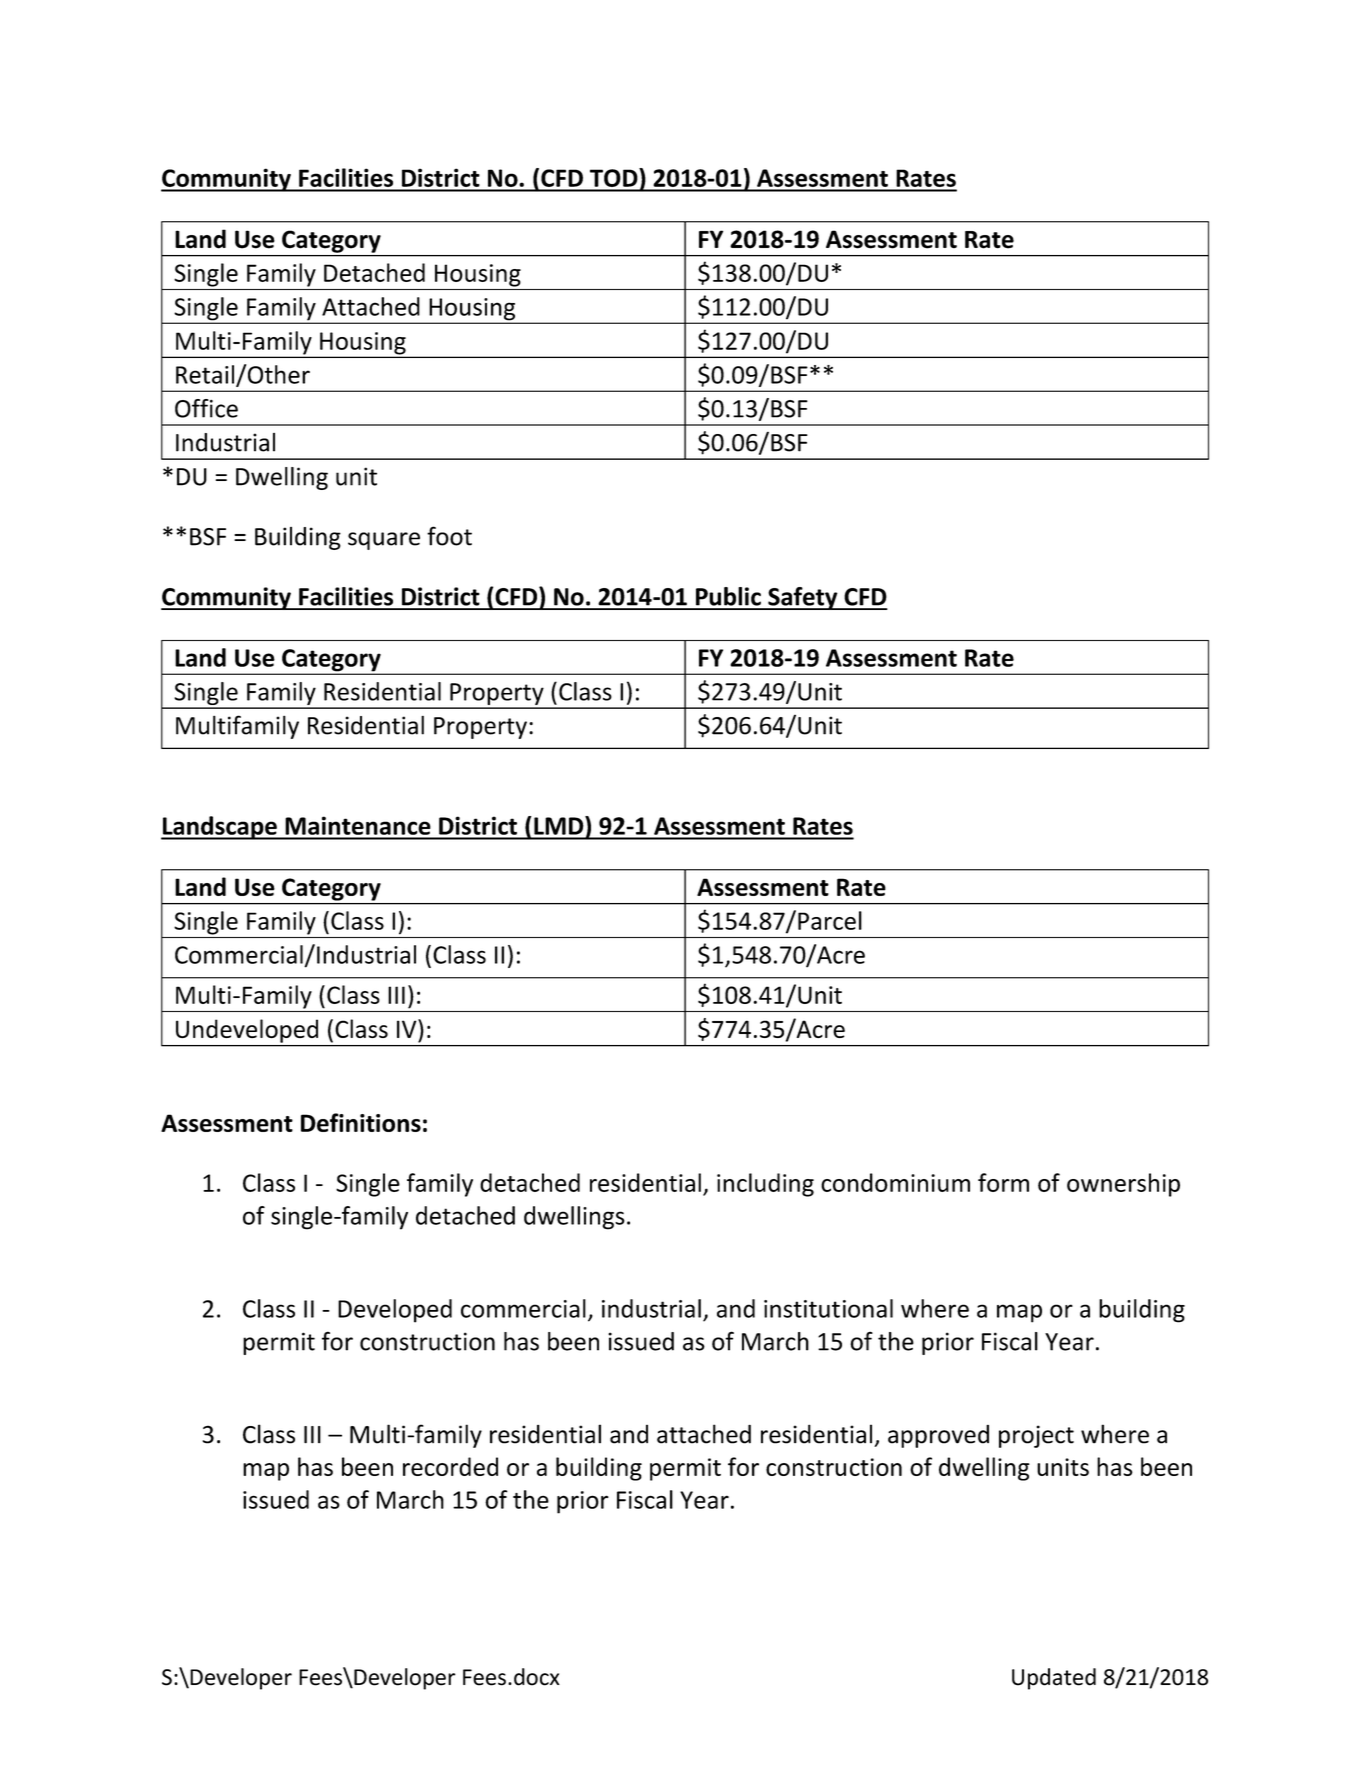 This screenshot has height=1772, width=1370. I want to click on foot, so click(449, 536).
